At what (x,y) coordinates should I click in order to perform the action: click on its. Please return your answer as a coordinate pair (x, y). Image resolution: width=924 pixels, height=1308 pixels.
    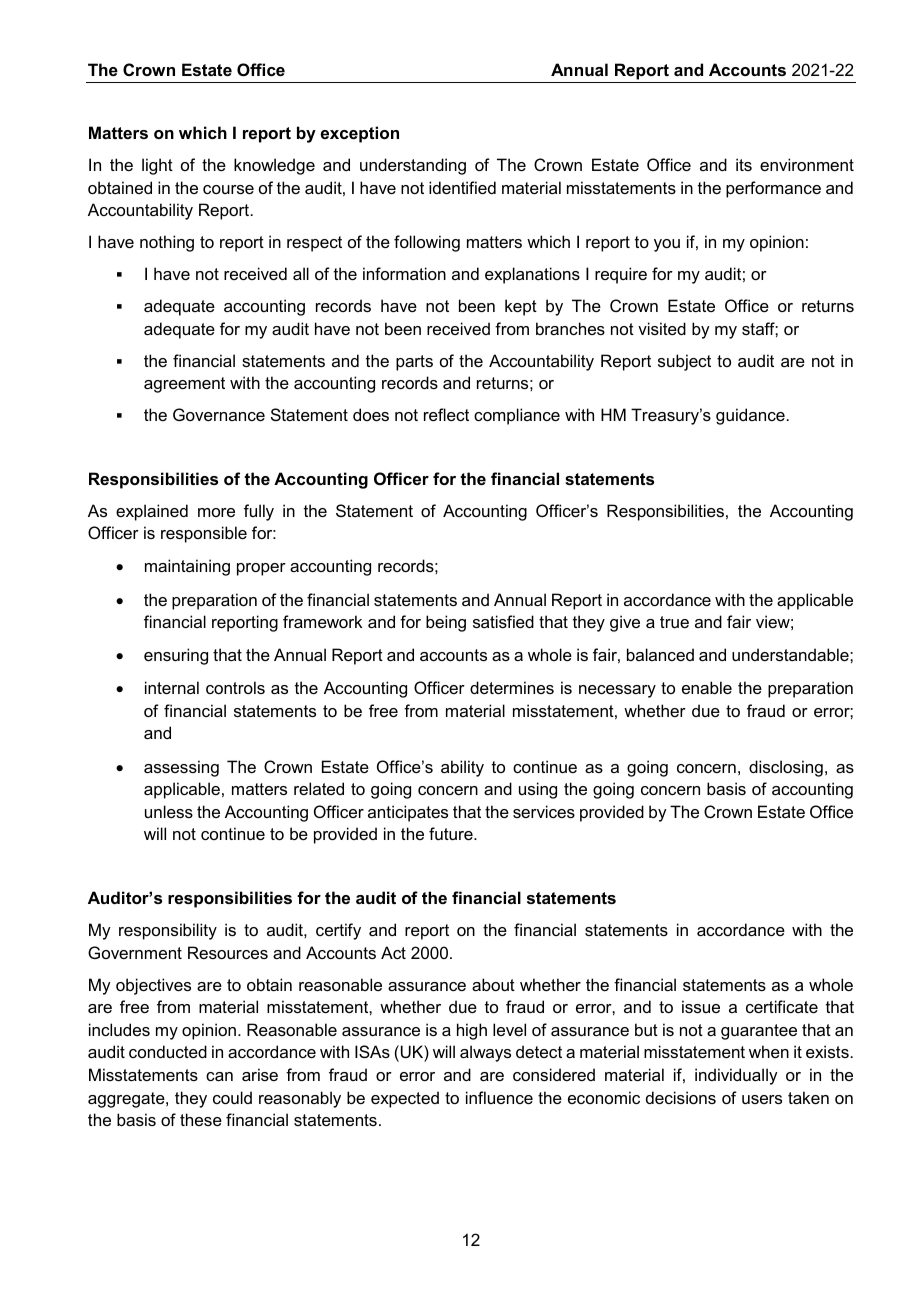
    Looking at the image, I should click on (744, 164).
